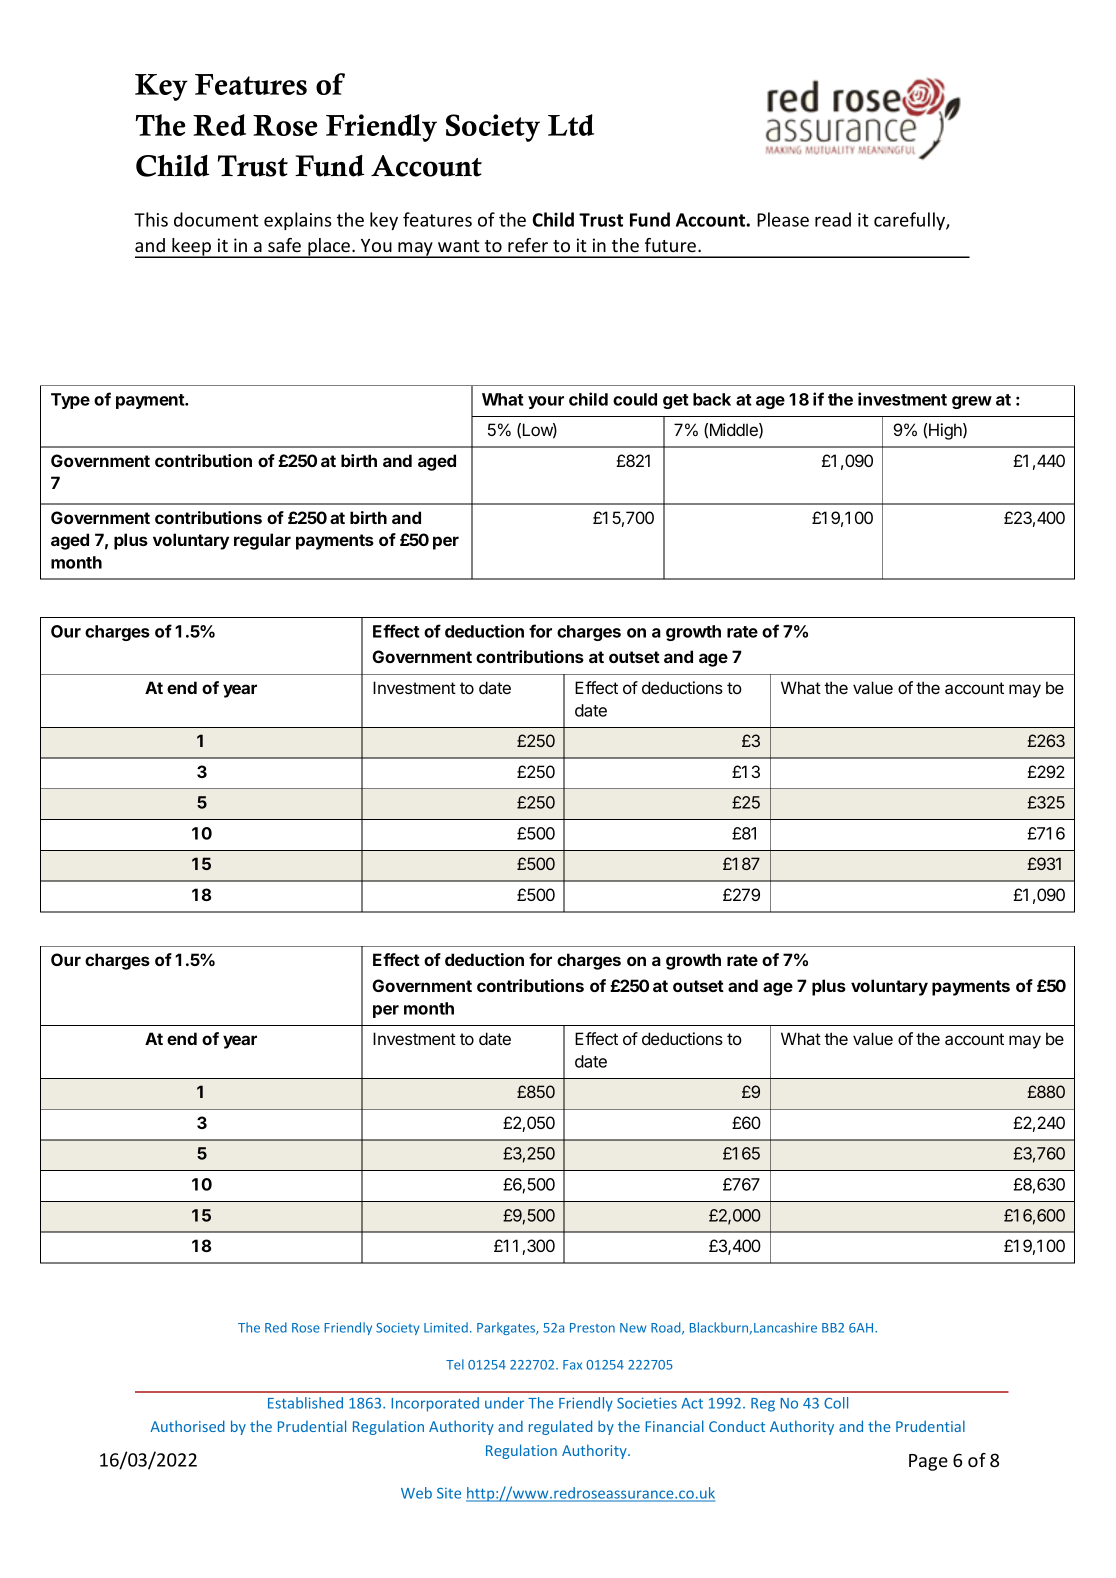  I want to click on your, so click(546, 402).
